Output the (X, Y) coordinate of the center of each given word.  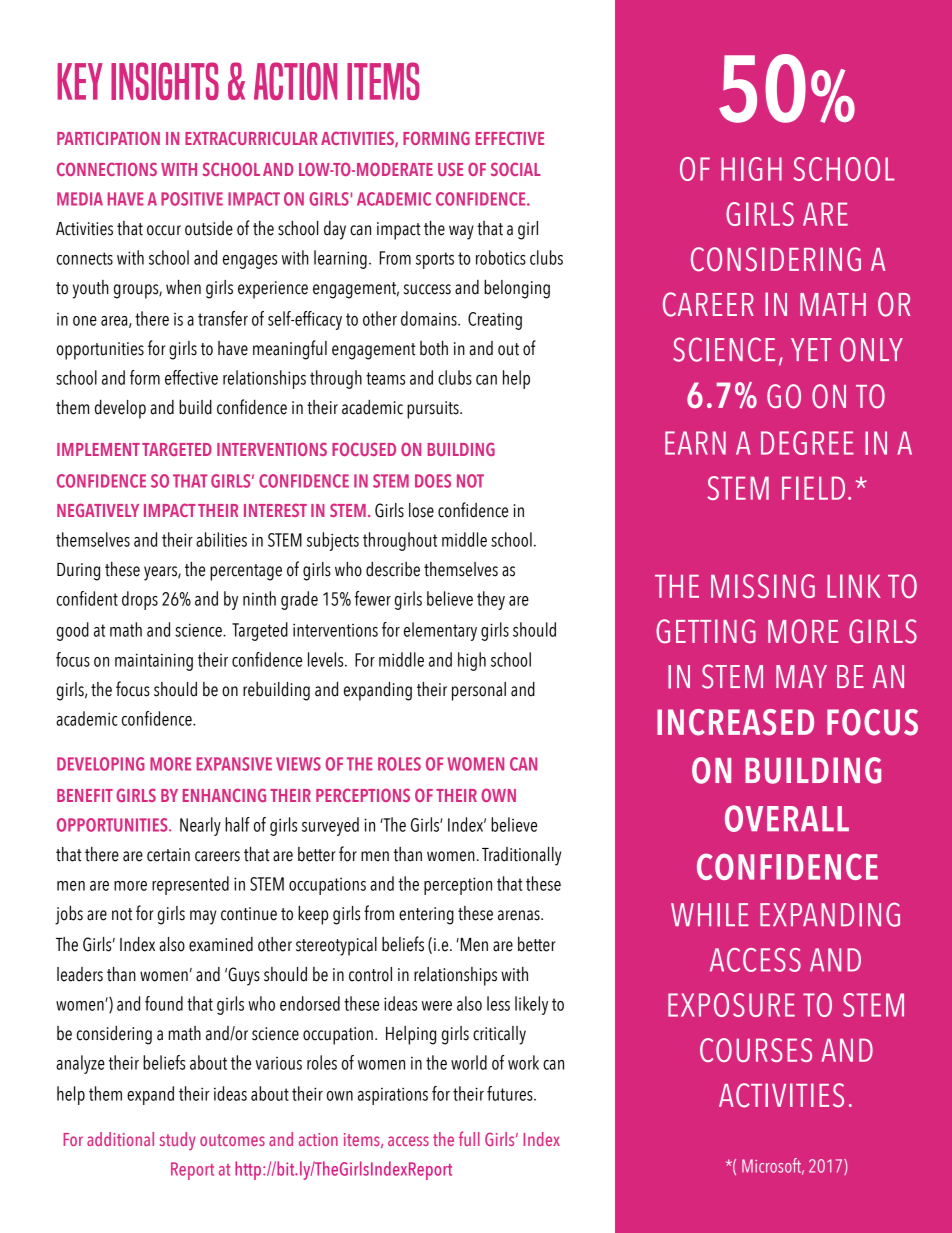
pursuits (434, 410)
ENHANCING (224, 795)
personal (479, 691)
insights (165, 81)
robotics (501, 257)
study (178, 1141)
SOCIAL (516, 169)
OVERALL (787, 818)
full (469, 1138)
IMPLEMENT (98, 449)
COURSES (756, 1050)
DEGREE (807, 443)
